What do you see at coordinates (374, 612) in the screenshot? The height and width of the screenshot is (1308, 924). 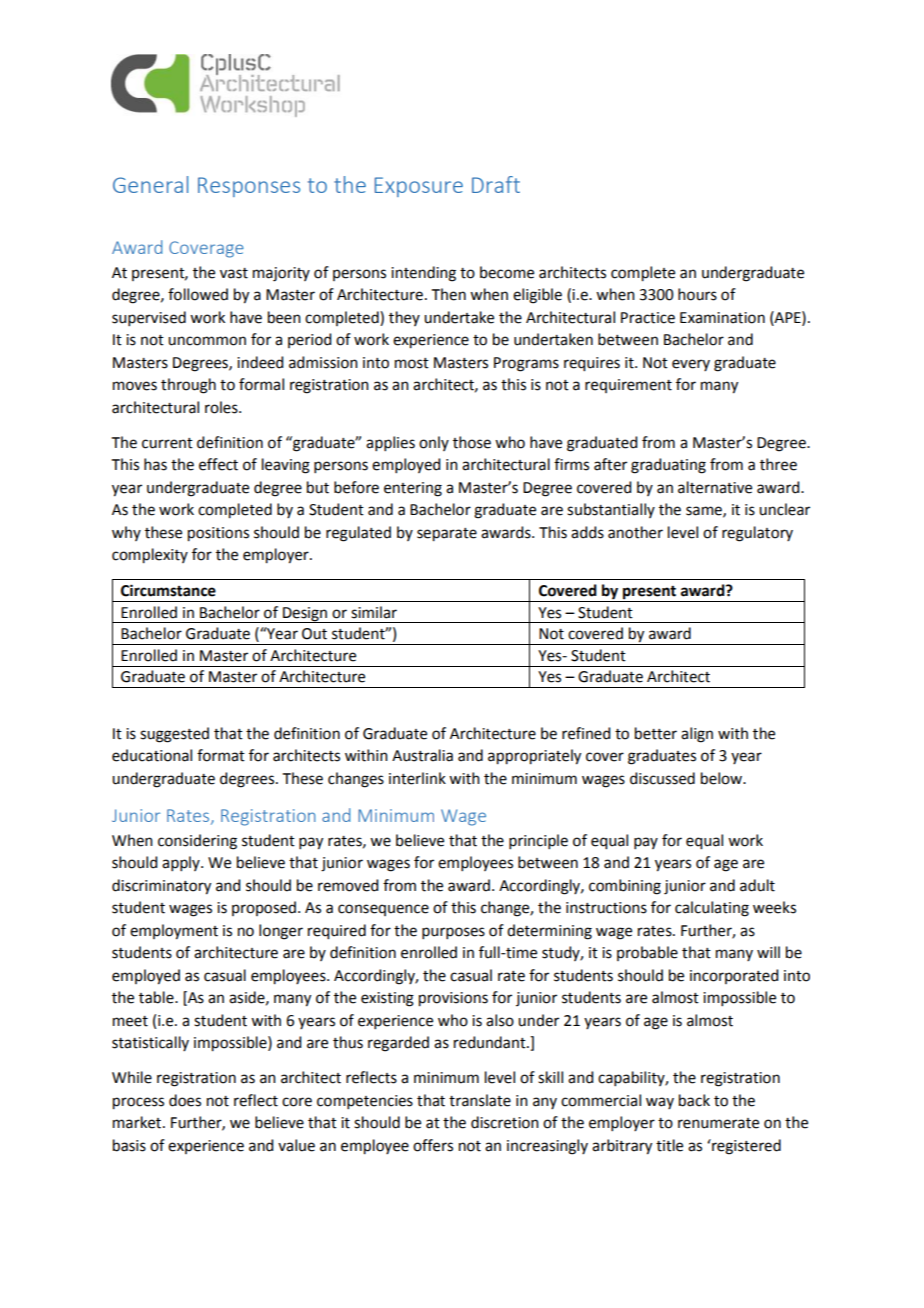 I see `similar` at bounding box center [374, 612].
